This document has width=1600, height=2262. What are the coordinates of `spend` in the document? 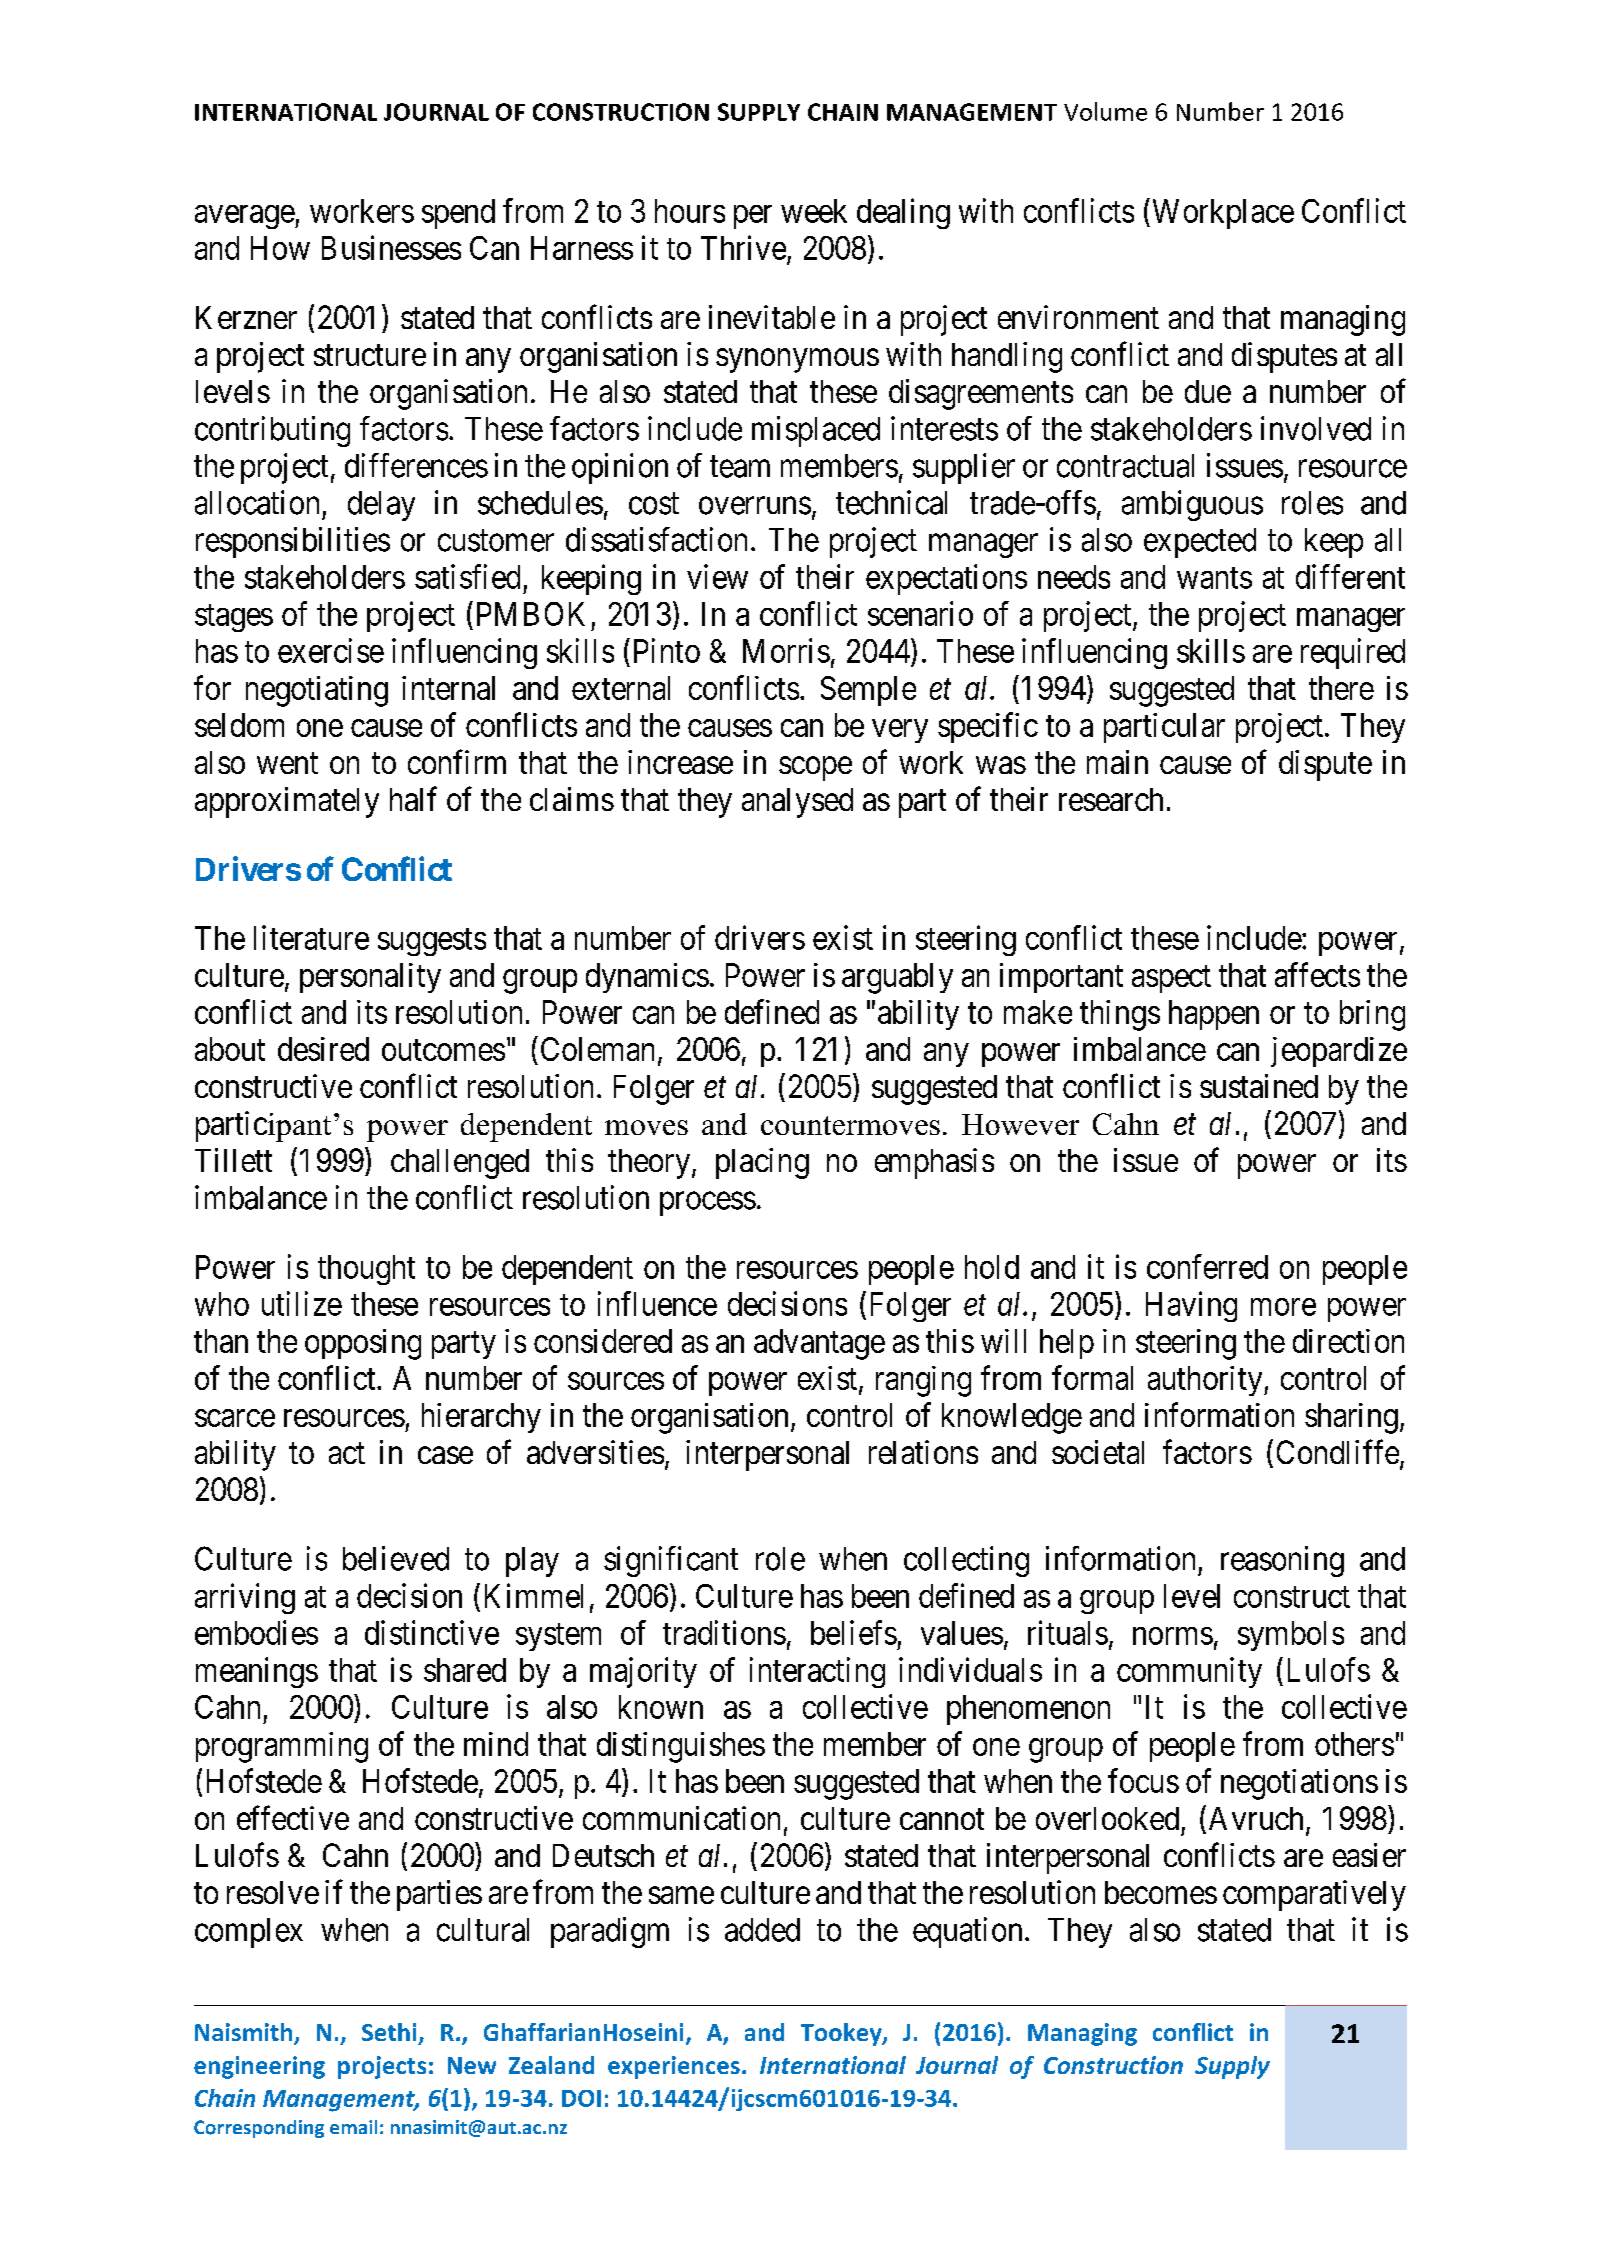 It's located at (458, 214).
